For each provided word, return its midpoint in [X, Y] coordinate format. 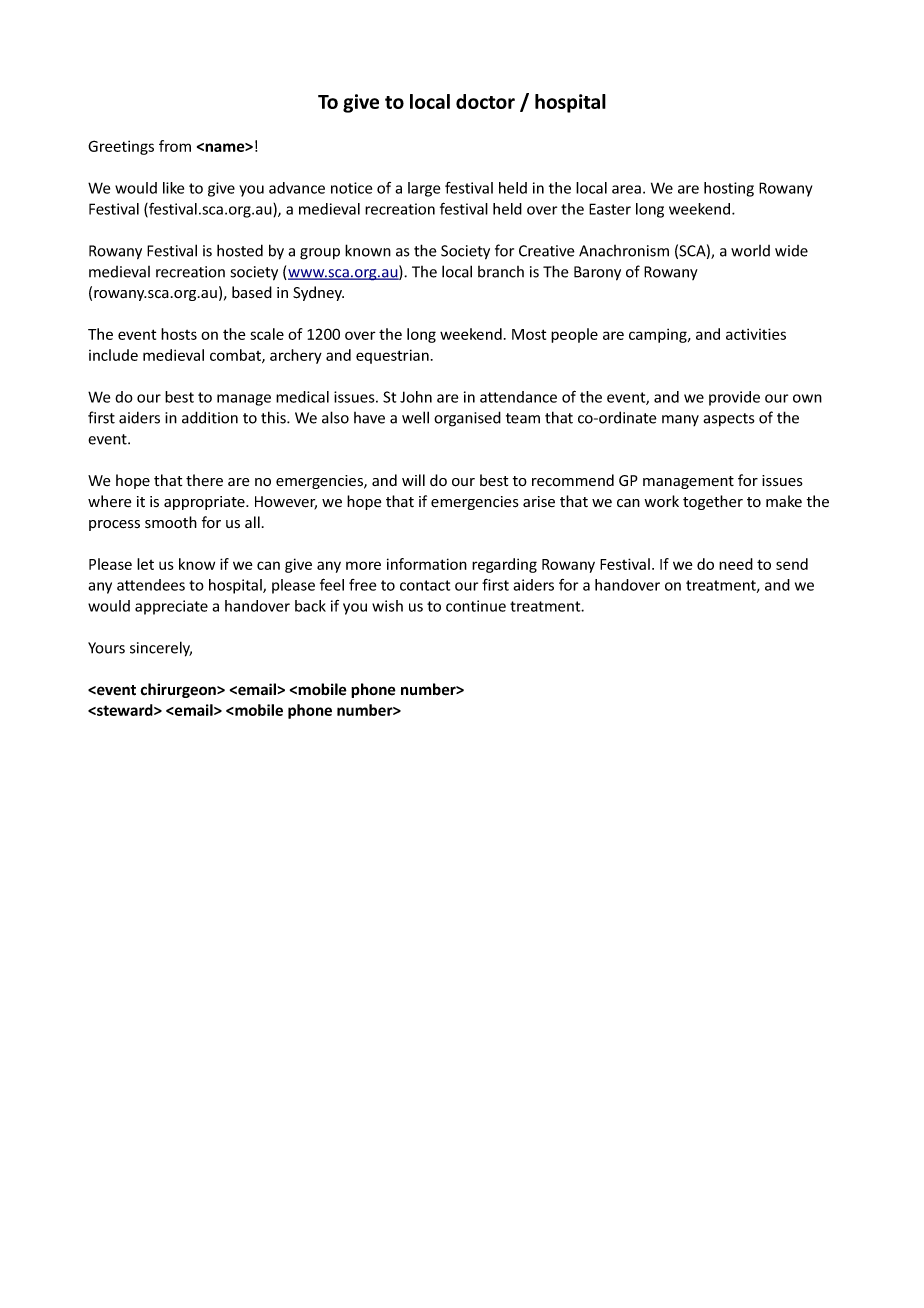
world [750, 251]
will [413, 480]
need [736, 564]
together [713, 502]
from [175, 146]
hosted [240, 250]
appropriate [205, 503]
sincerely [161, 649]
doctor [485, 101]
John [416, 397]
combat [236, 356]
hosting [729, 189]
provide [734, 398]
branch [501, 272]
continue [476, 606]
